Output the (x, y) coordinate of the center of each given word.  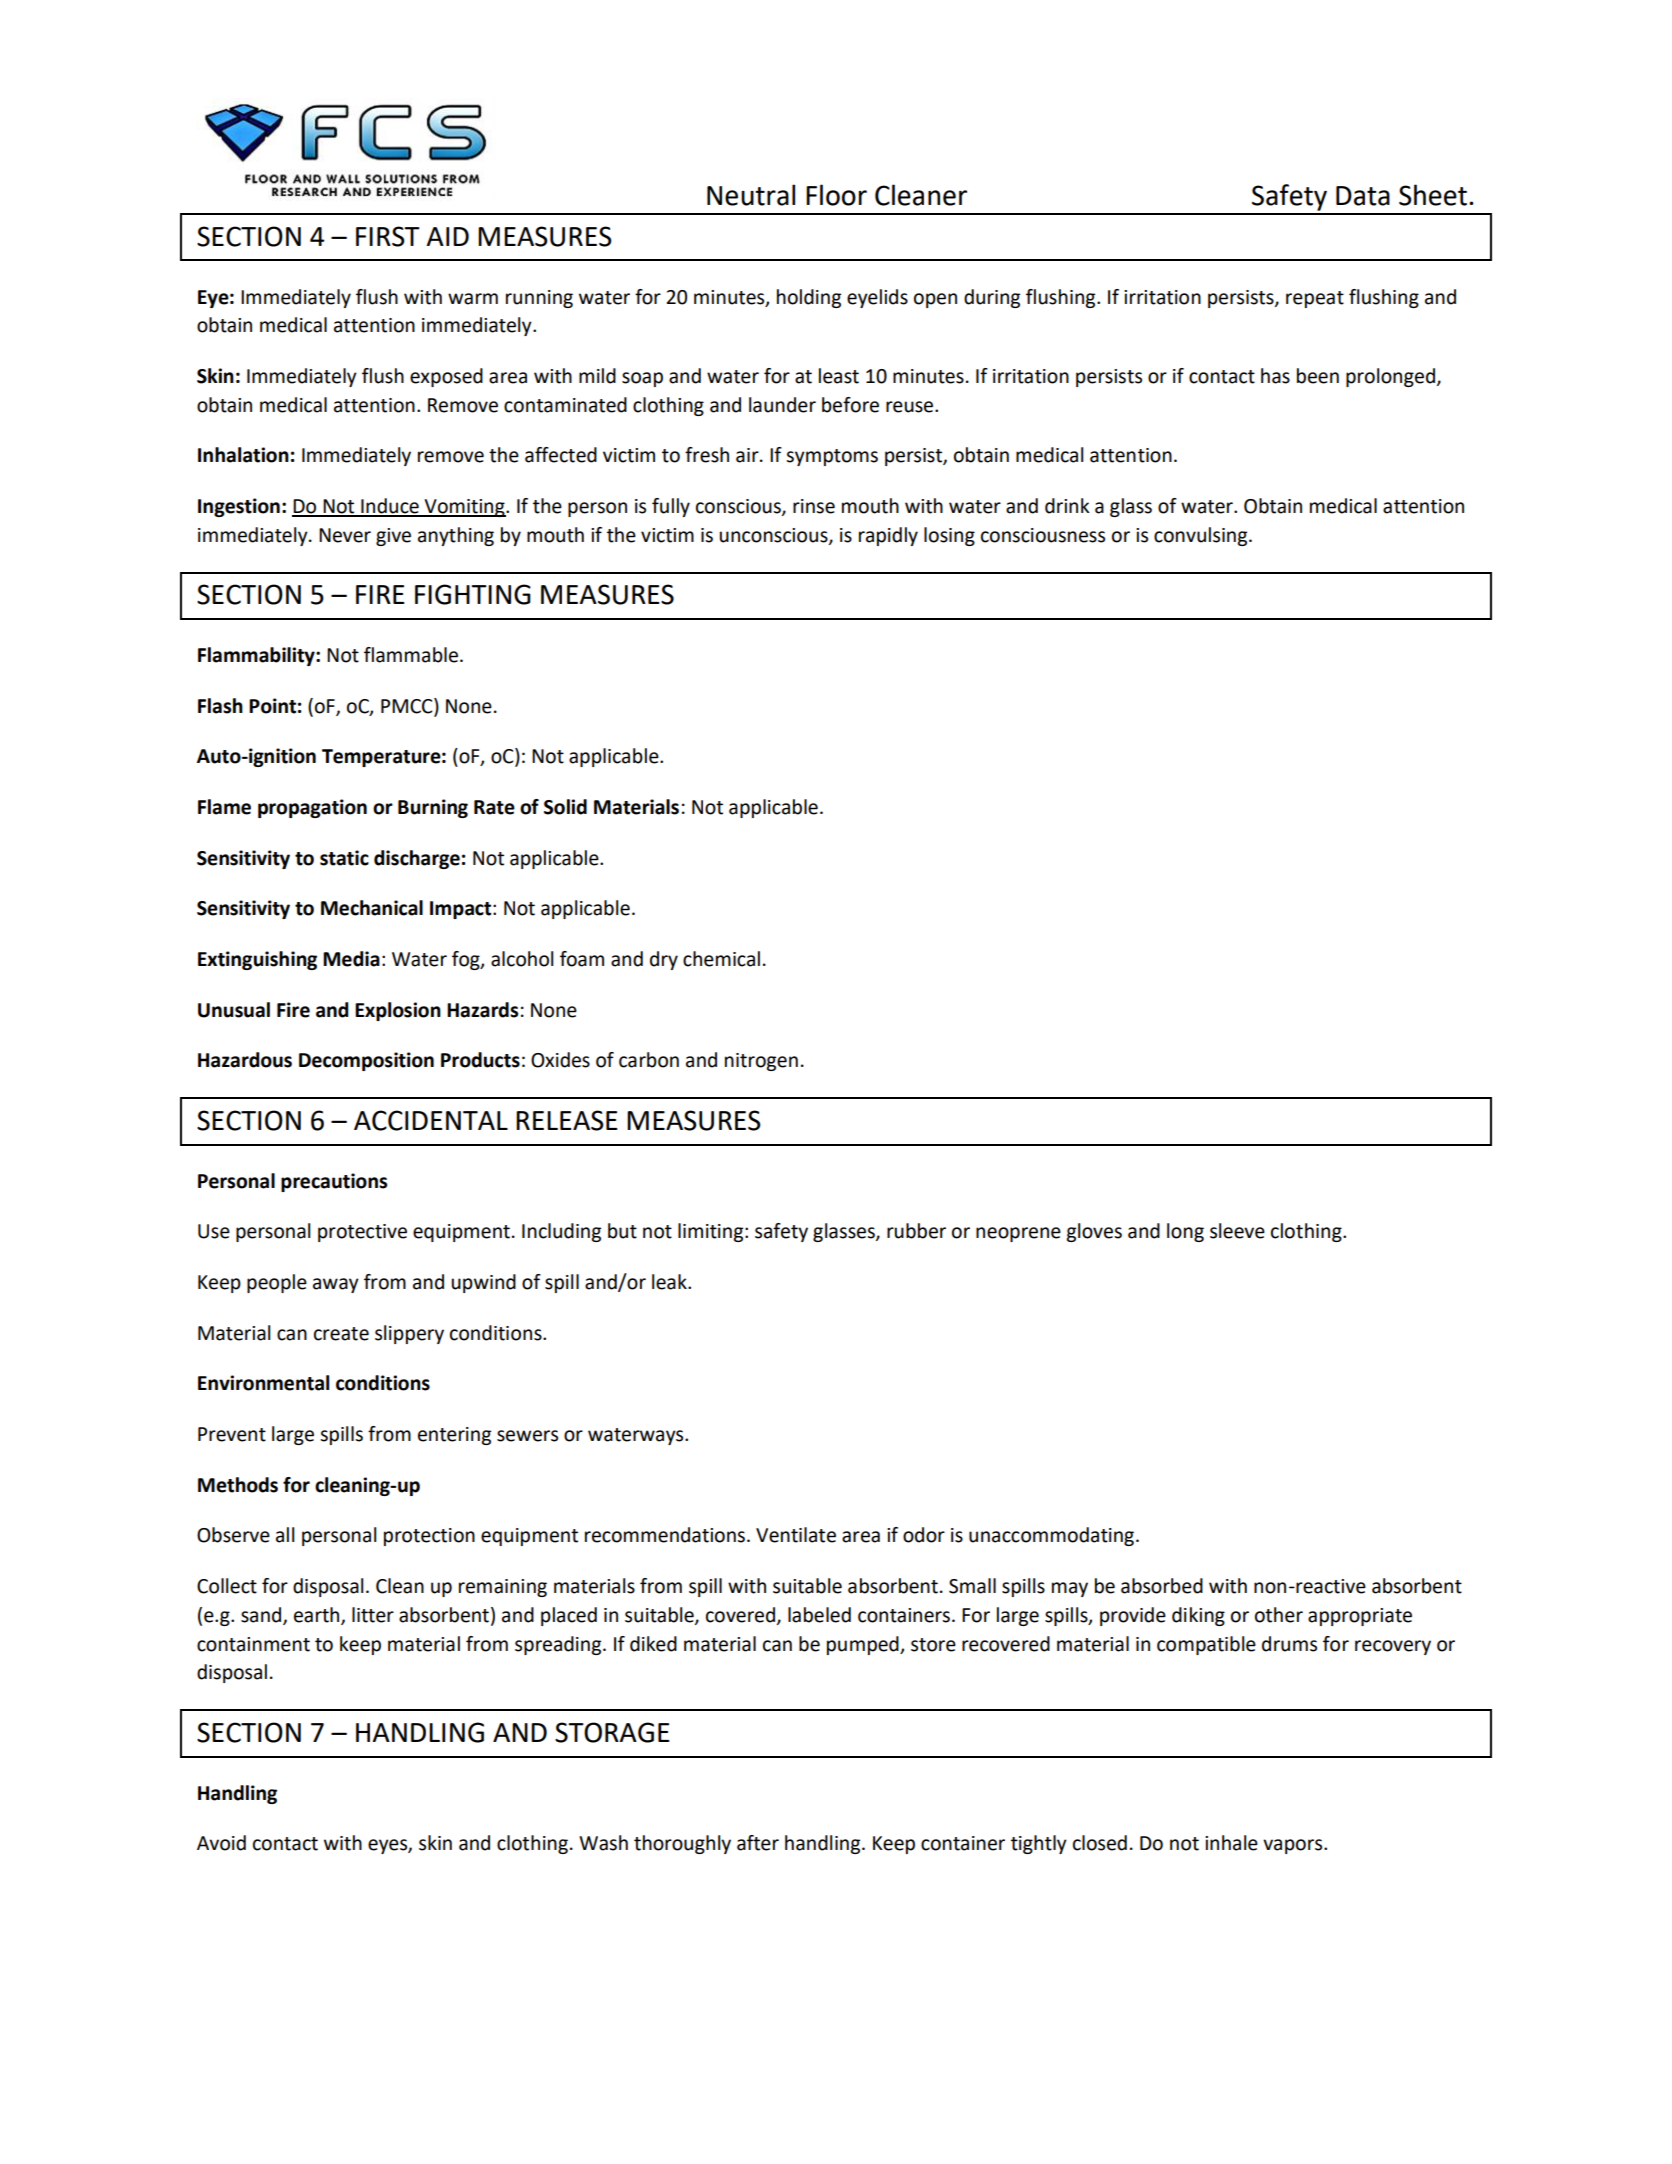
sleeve (1237, 1231)
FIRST (388, 236)
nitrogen (761, 1062)
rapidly (888, 536)
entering (454, 1436)
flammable (412, 655)
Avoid (221, 1843)
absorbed (1162, 1586)
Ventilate (796, 1535)
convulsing (1202, 536)
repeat (1315, 299)
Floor (836, 195)
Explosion (398, 1011)
